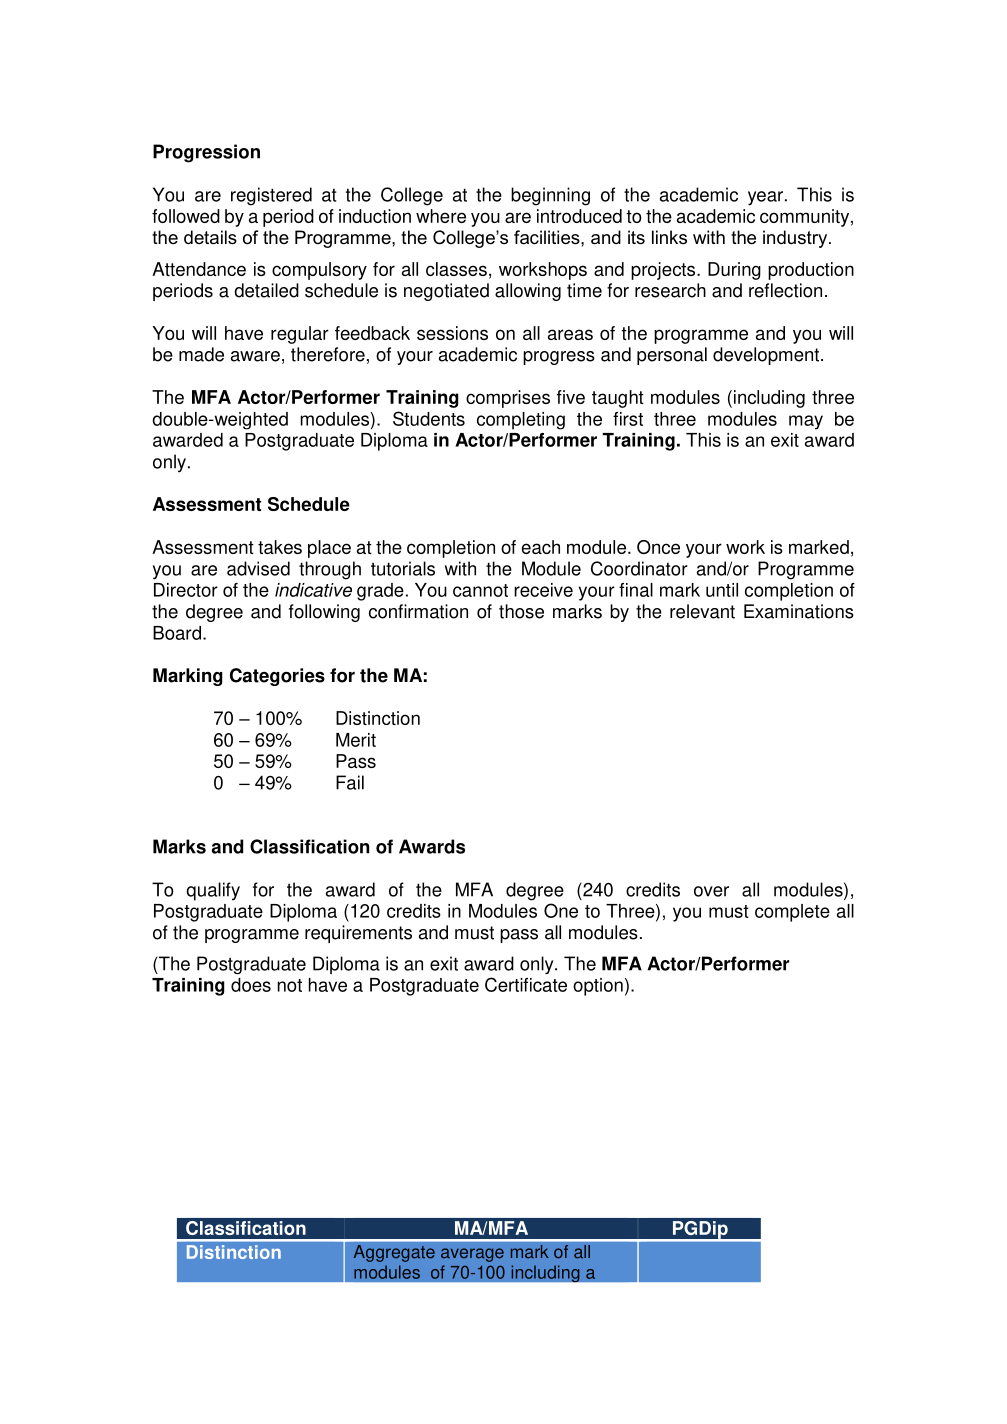 Image resolution: width=1007 pixels, height=1424 pixels. Describe the element at coordinates (702, 611) in the screenshot. I see `relevant` at that location.
